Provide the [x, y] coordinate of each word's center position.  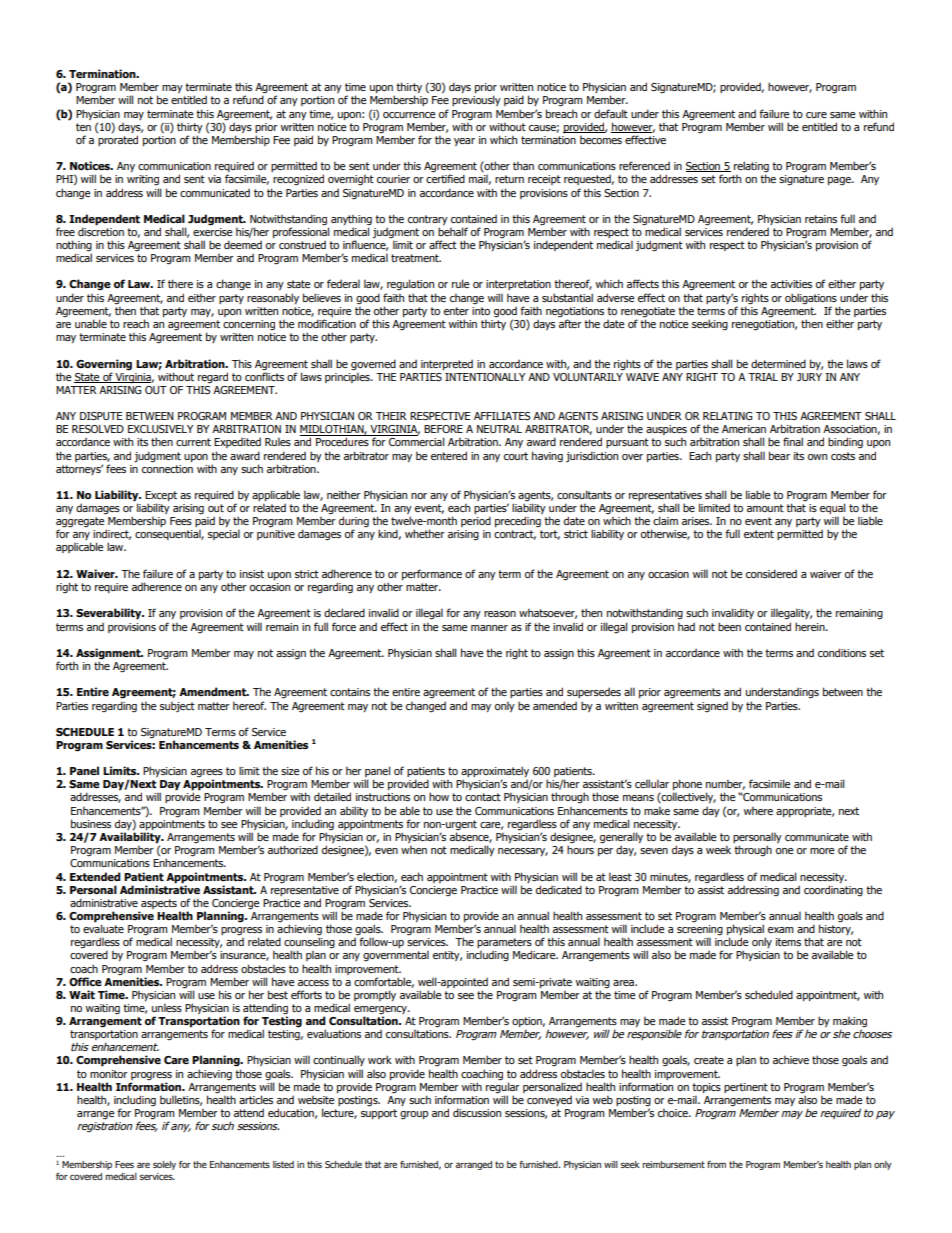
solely [164, 1165]
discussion [477, 1112]
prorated [118, 140]
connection [167, 467]
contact [483, 797]
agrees [207, 774]
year [464, 142]
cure [816, 115]
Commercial [416, 441]
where [758, 810]
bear [779, 455]
